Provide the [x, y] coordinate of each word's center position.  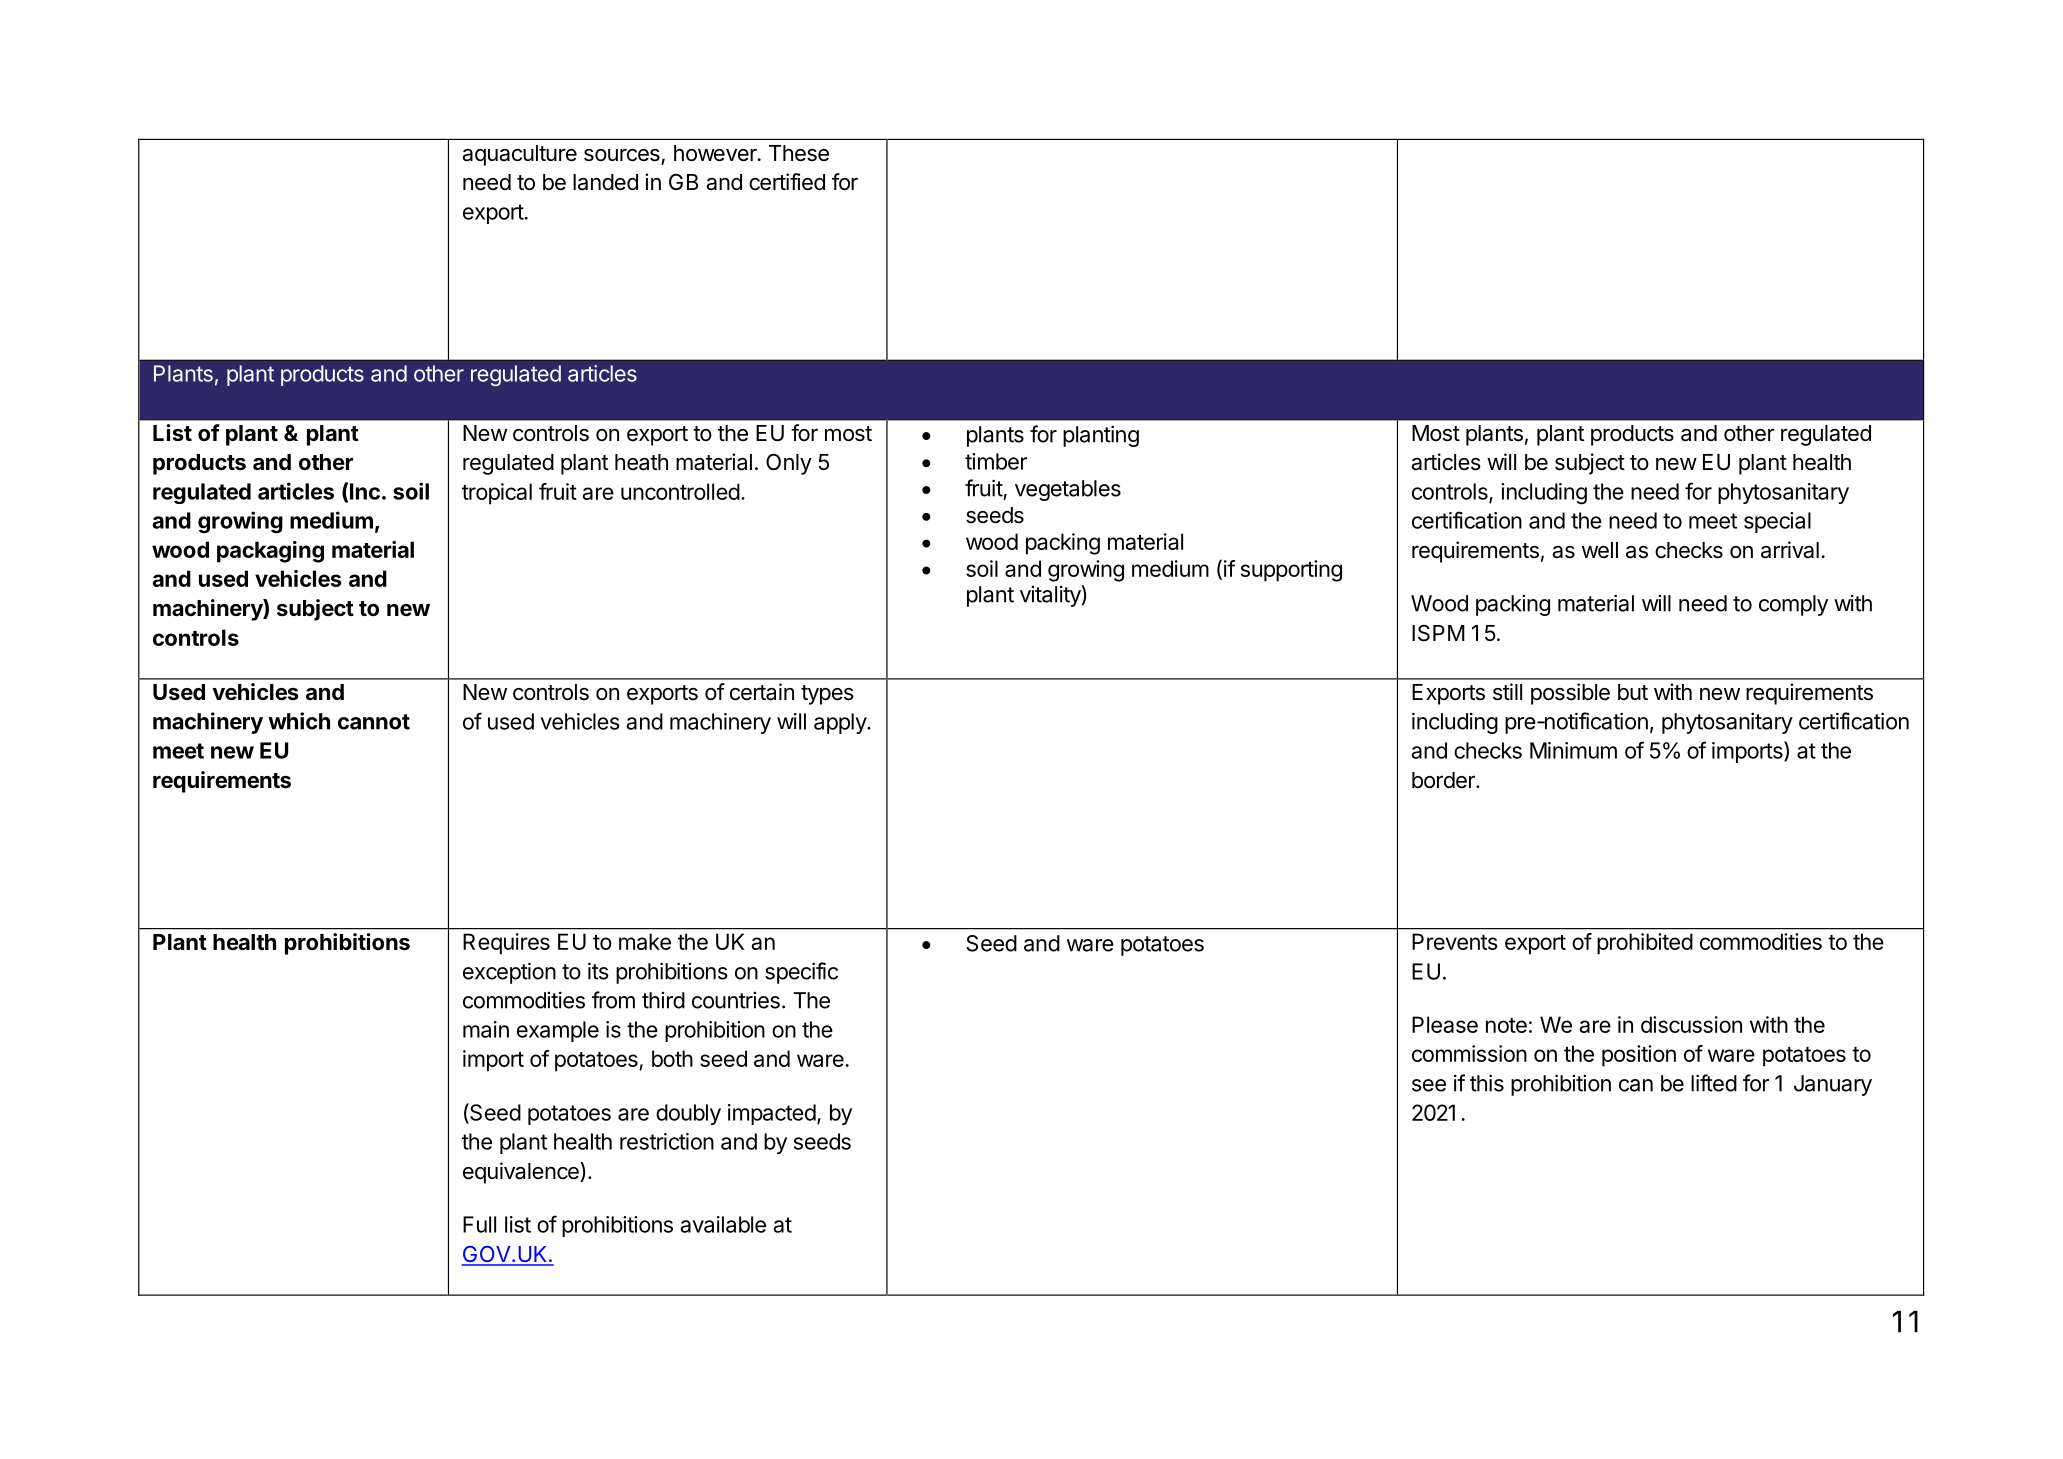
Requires [506, 944]
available [723, 1224]
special [1777, 522]
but [1633, 692]
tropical [497, 494]
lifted [1714, 1083]
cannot [374, 722]
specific [801, 973]
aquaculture [519, 155]
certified [787, 182]
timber [996, 461]
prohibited [1645, 944]
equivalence [522, 1173]
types [827, 695]
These [799, 153]
